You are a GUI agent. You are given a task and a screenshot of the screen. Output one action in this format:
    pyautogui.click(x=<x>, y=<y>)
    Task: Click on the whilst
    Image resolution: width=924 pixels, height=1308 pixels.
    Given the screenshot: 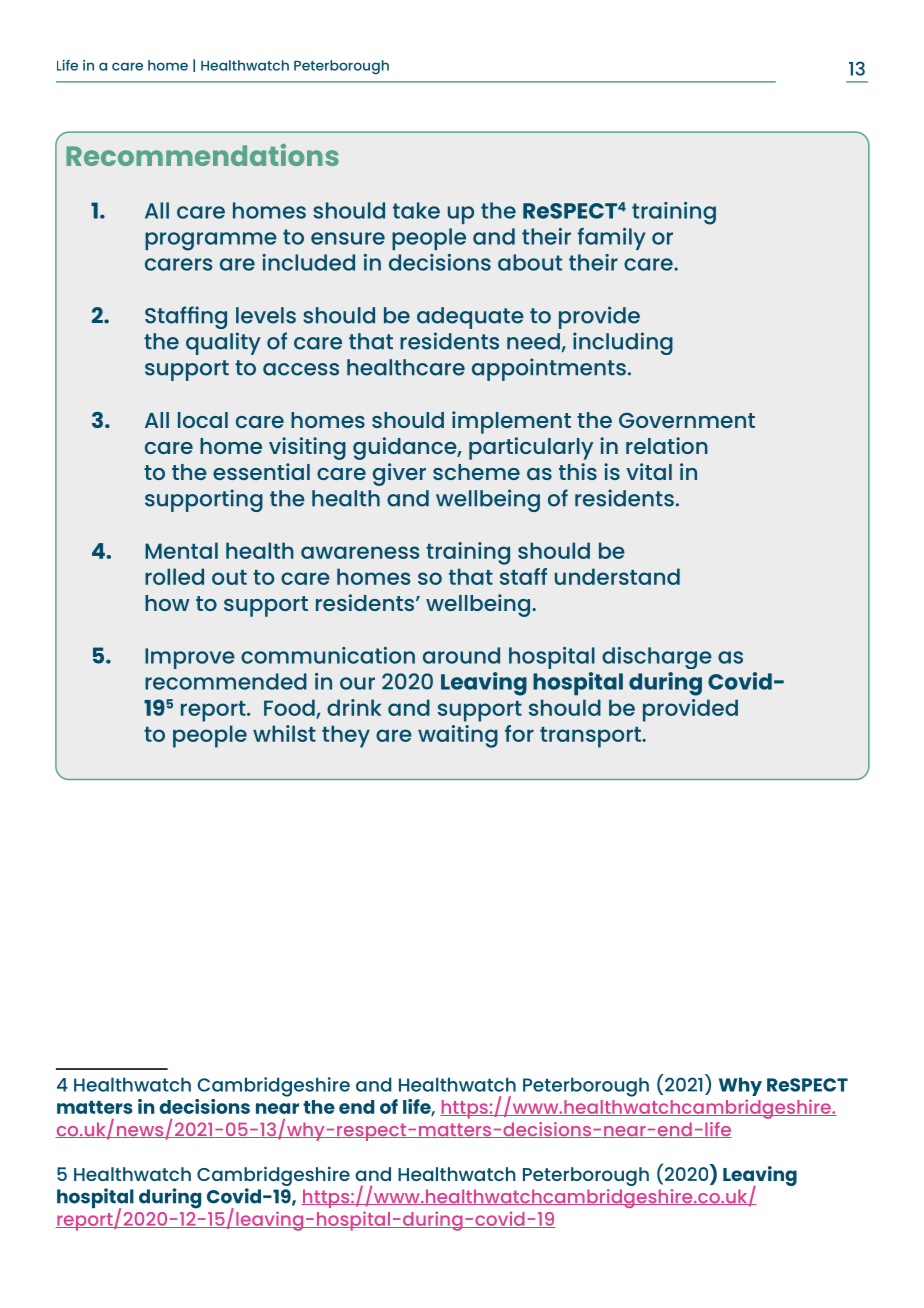 What is the action you would take?
    pyautogui.click(x=284, y=733)
